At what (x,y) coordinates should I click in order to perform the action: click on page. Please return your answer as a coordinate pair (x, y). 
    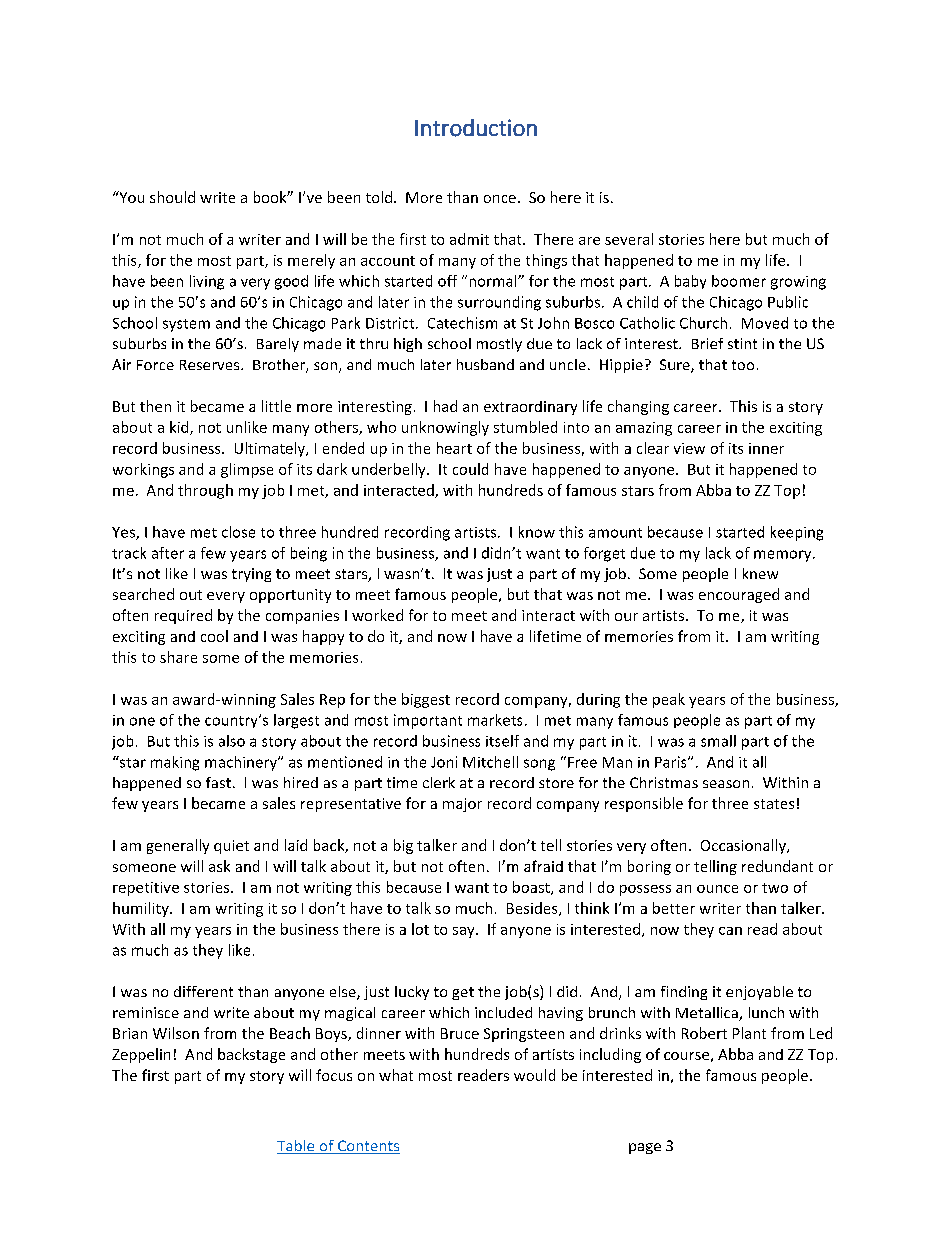
    Looking at the image, I should click on (645, 1148).
